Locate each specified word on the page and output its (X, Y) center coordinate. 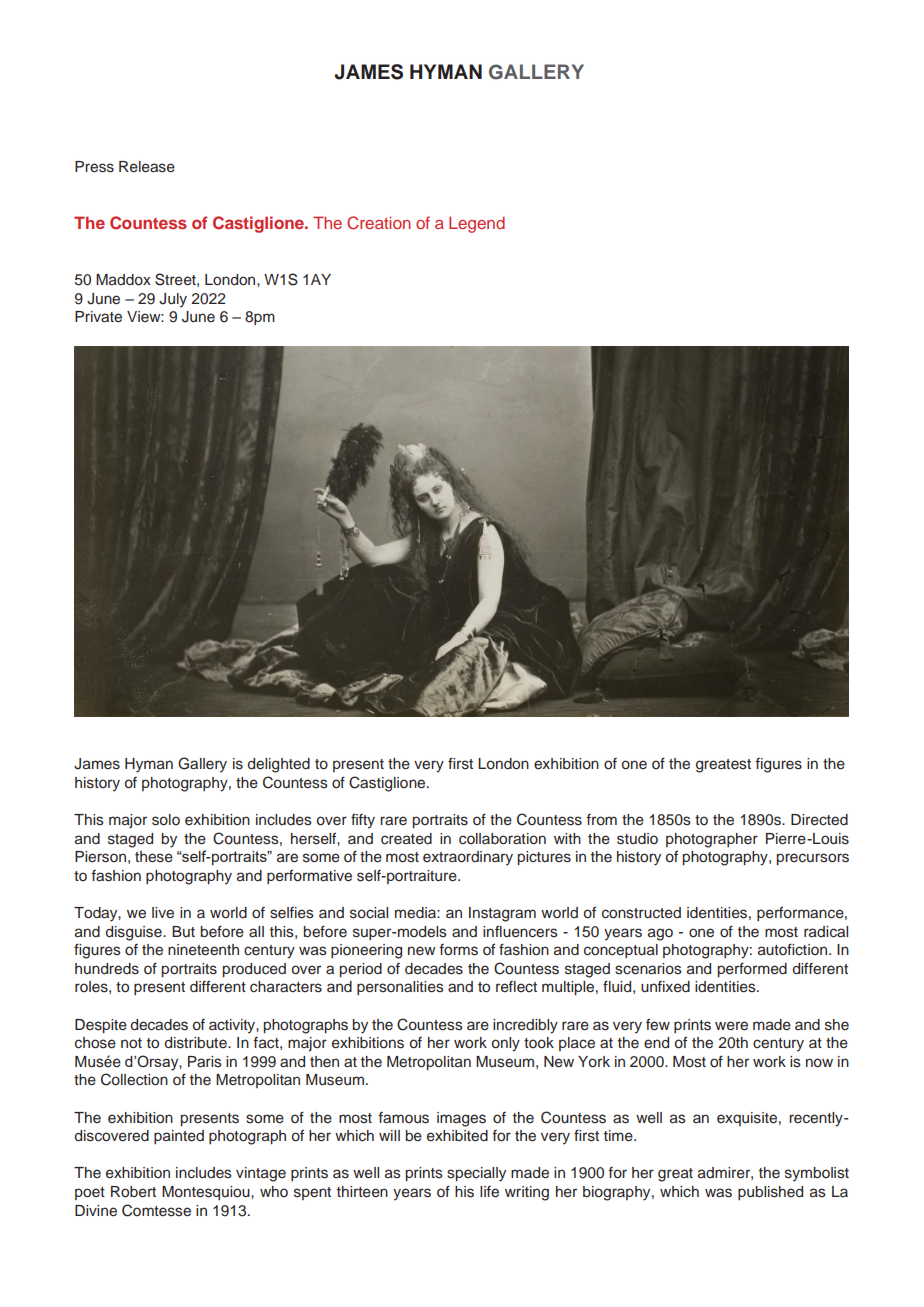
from (601, 820)
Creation (379, 223)
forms (458, 950)
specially (476, 1174)
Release (147, 167)
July (173, 300)
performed (752, 969)
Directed (819, 820)
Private (98, 317)
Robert (133, 1192)
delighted (279, 765)
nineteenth (203, 950)
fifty (363, 821)
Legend (477, 224)
